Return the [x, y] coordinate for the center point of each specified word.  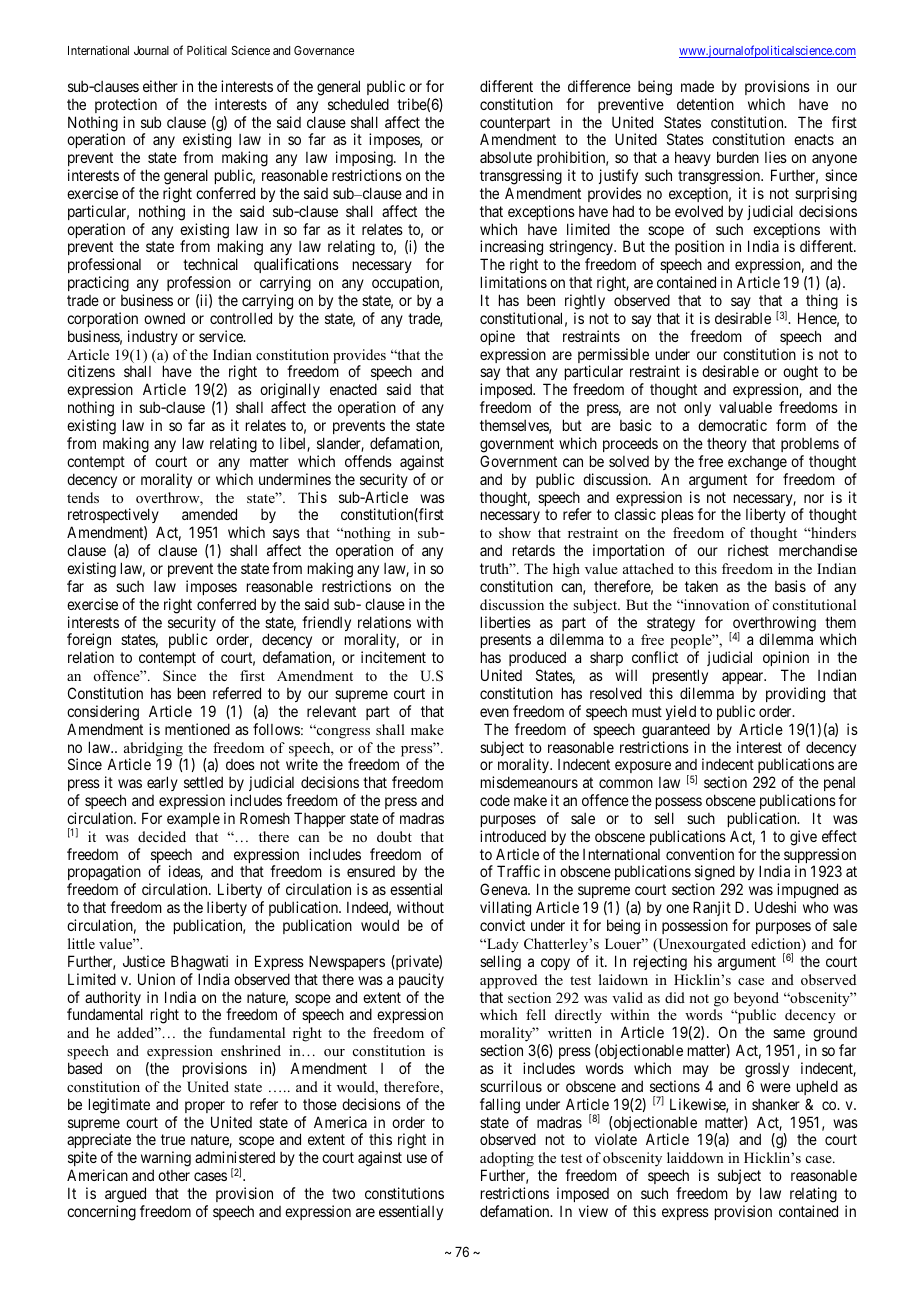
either [160, 86]
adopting [507, 1161]
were [775, 1087]
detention [705, 104]
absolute [506, 157]
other [174, 1175]
